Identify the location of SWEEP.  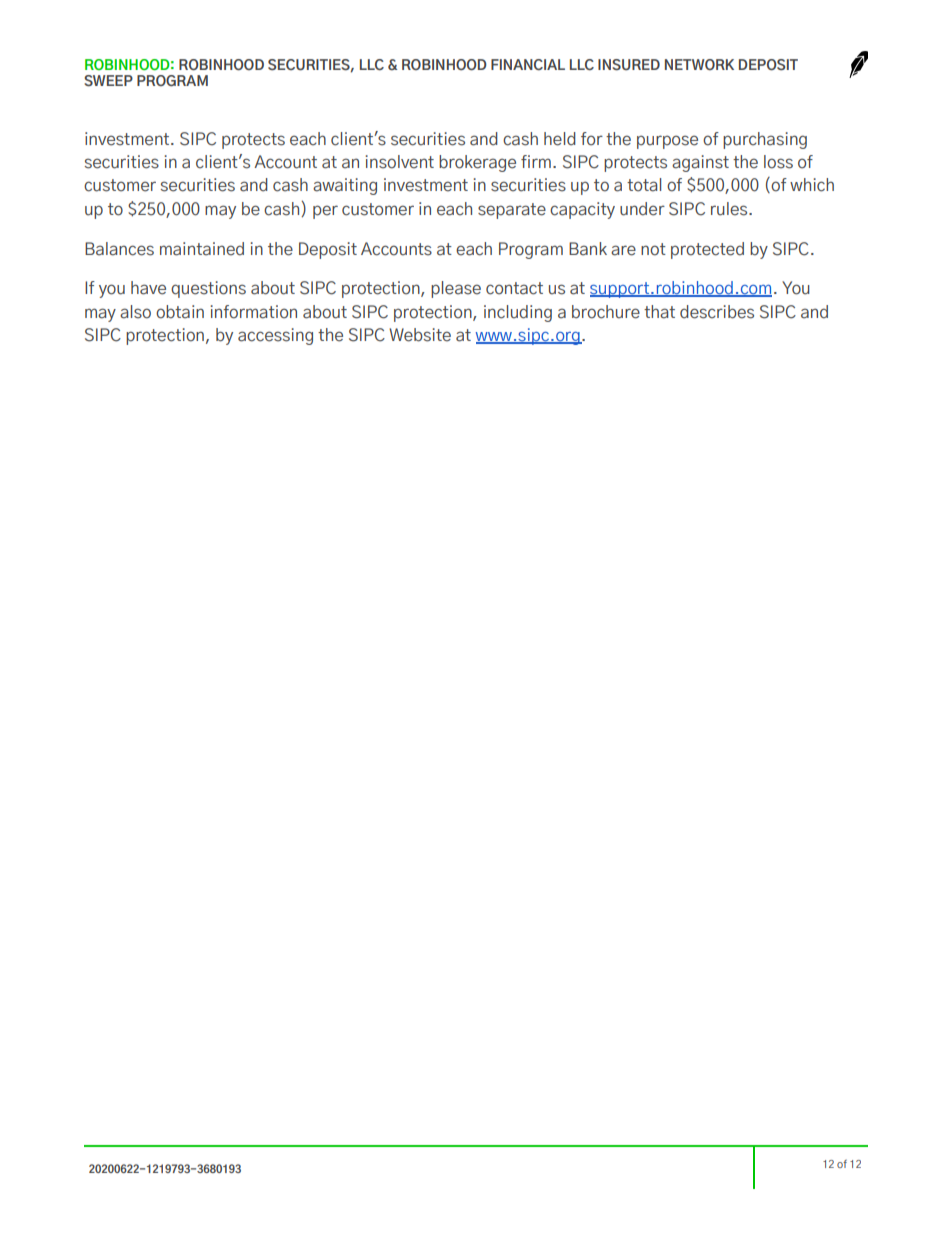
(108, 81).
